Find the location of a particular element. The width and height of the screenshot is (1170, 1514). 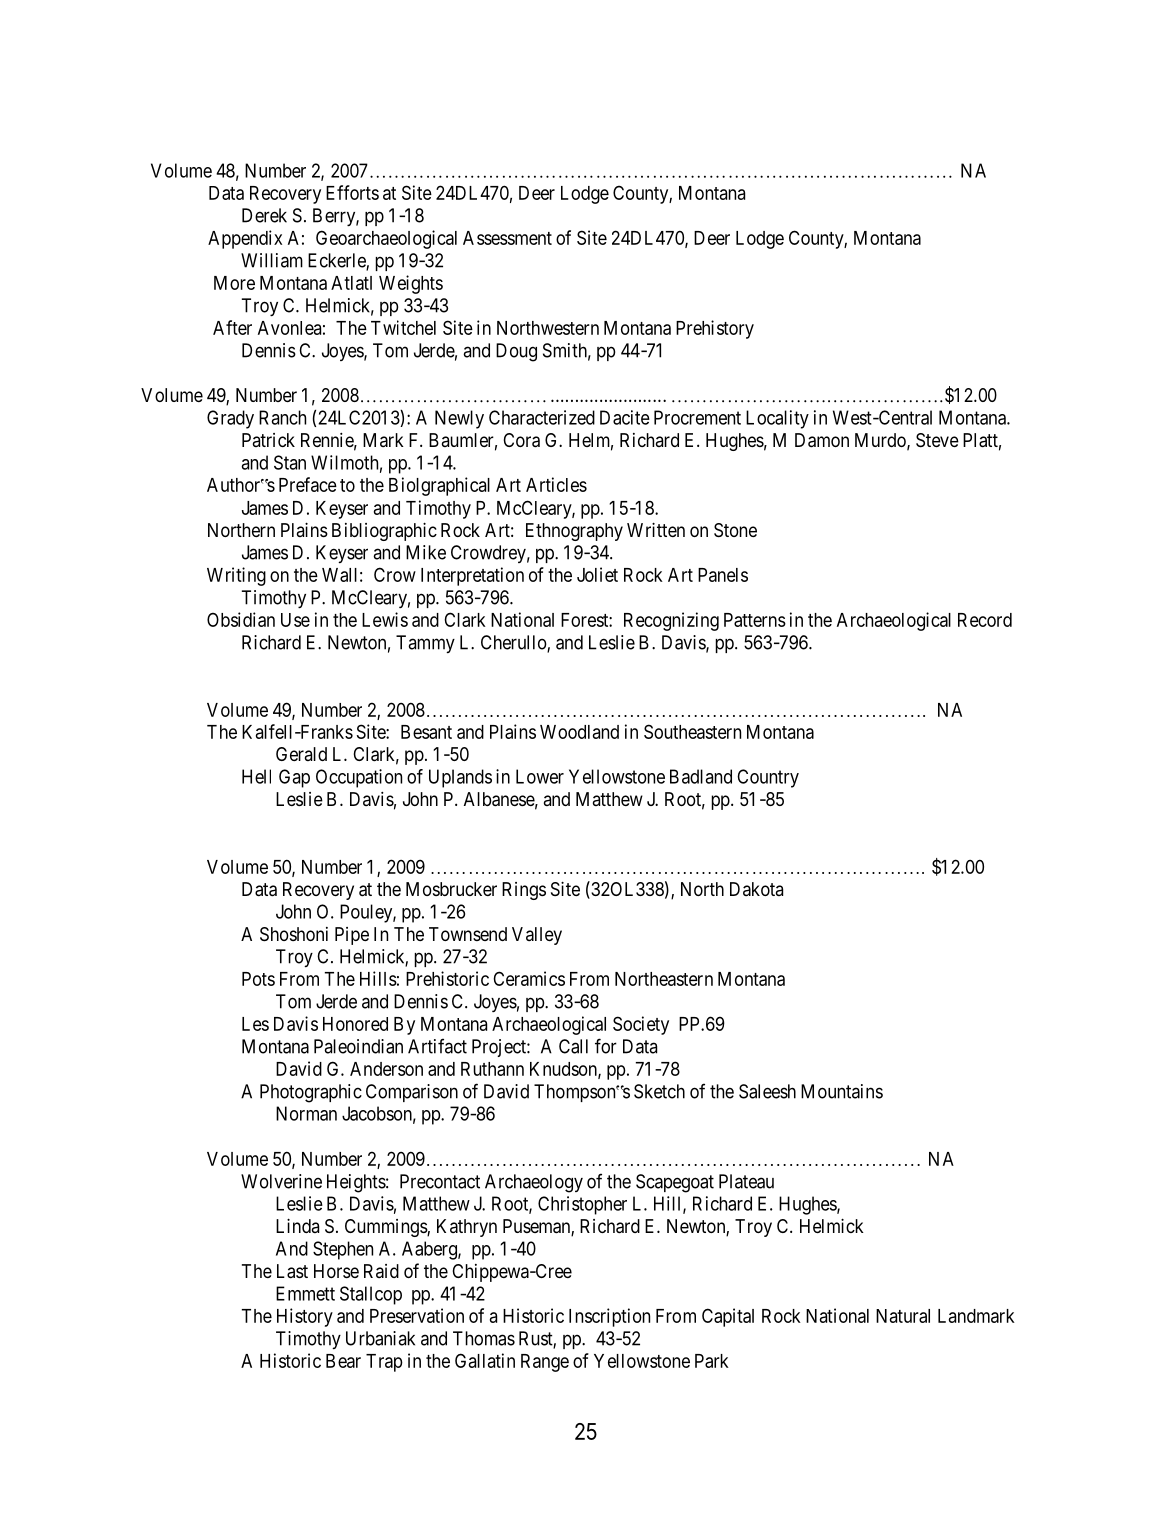

Efforts is located at coordinates (352, 192).
